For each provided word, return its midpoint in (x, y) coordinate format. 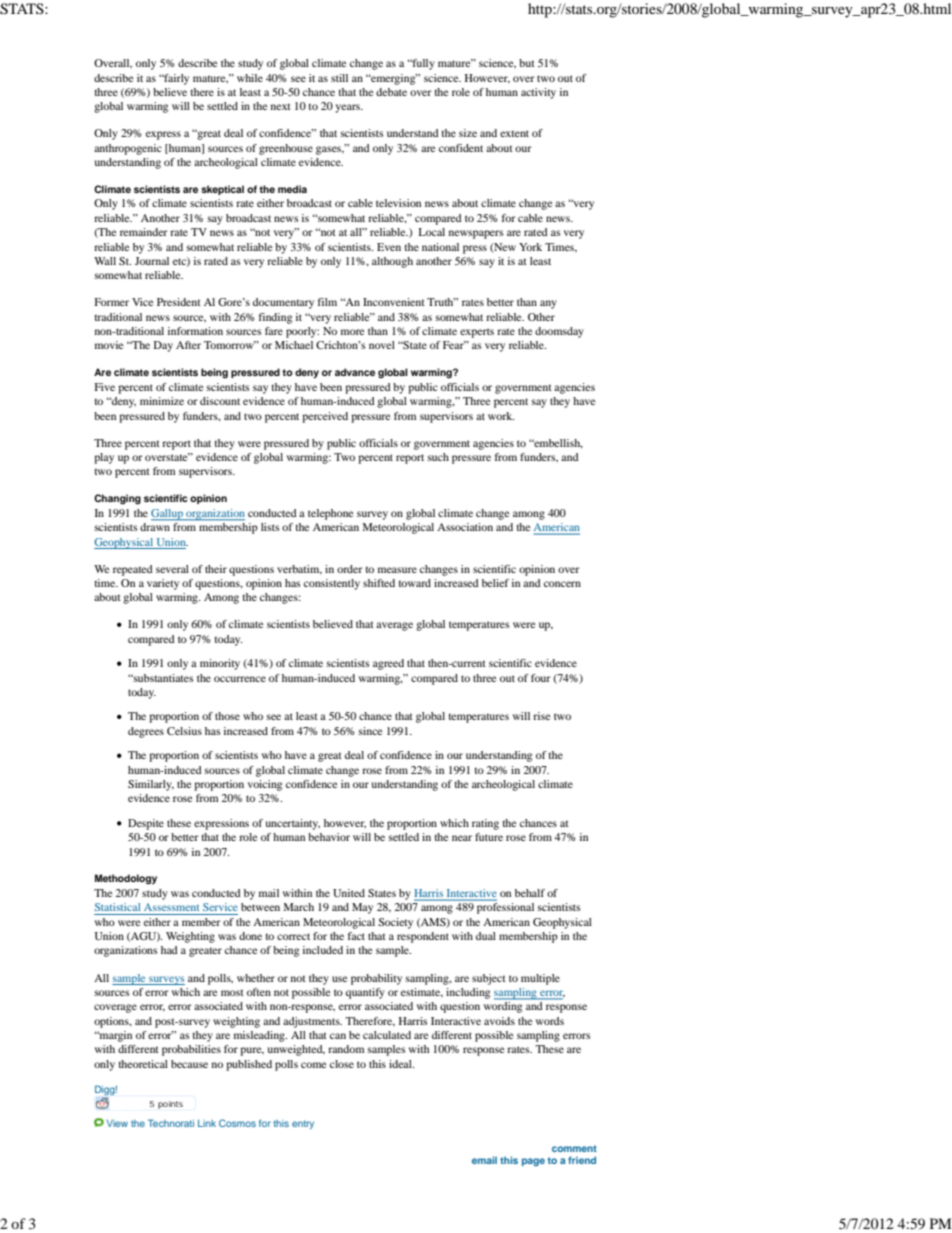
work (501, 416)
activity (538, 93)
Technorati (171, 1123)
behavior (329, 837)
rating (485, 824)
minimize (162, 401)
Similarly (151, 785)
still (339, 78)
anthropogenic (128, 149)
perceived (325, 417)
